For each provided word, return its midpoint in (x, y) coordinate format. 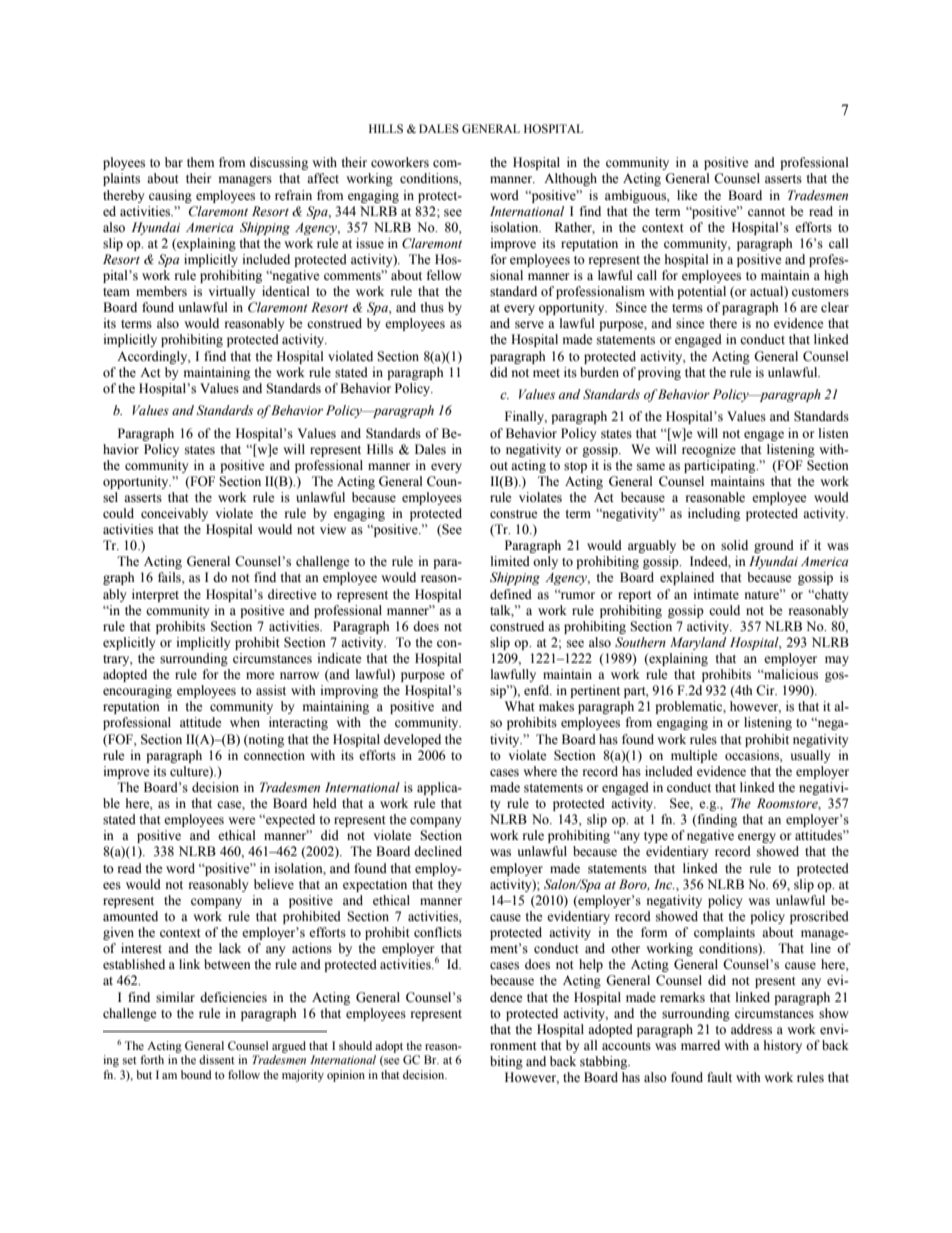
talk (502, 611)
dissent (217, 1059)
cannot (766, 212)
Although (570, 179)
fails (170, 577)
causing (170, 196)
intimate (716, 594)
